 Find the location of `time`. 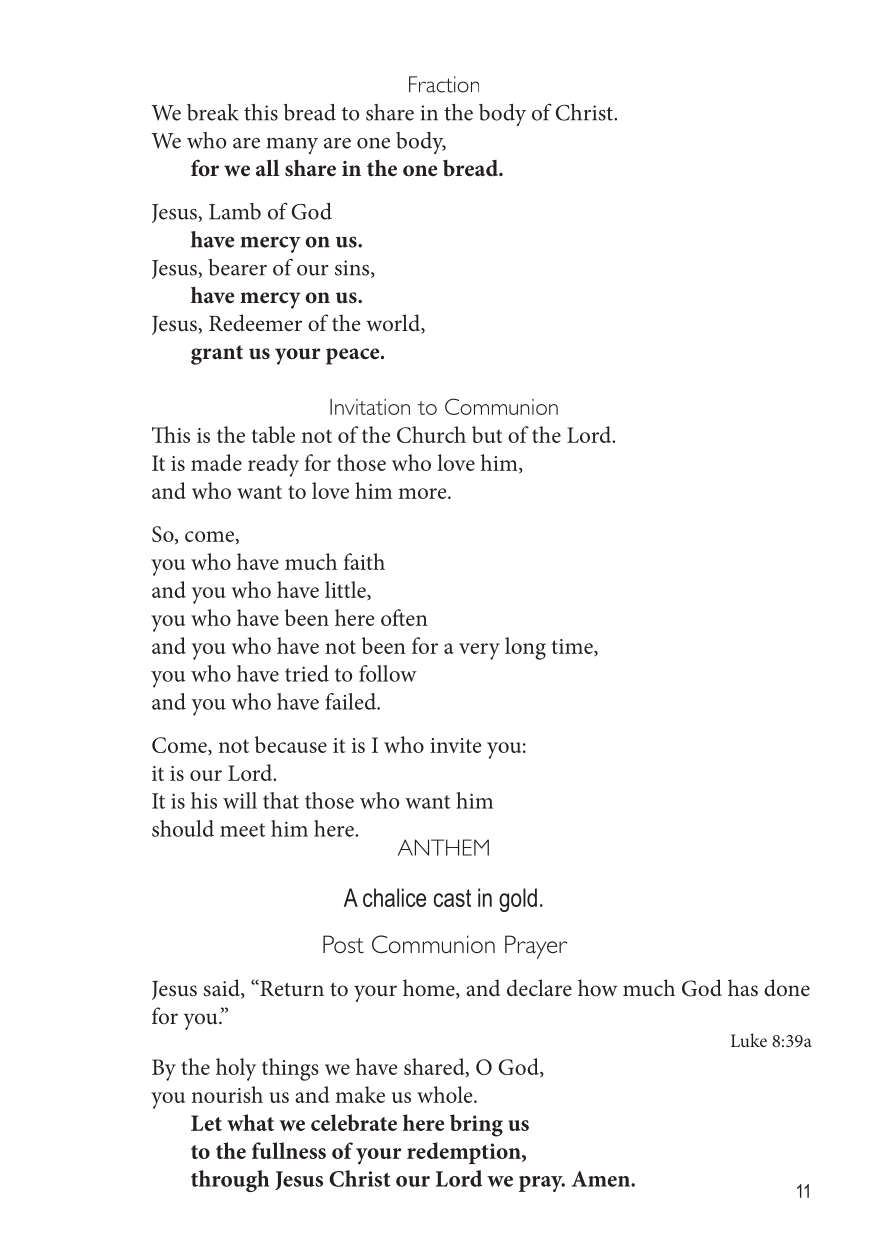

time is located at coordinates (573, 647).
